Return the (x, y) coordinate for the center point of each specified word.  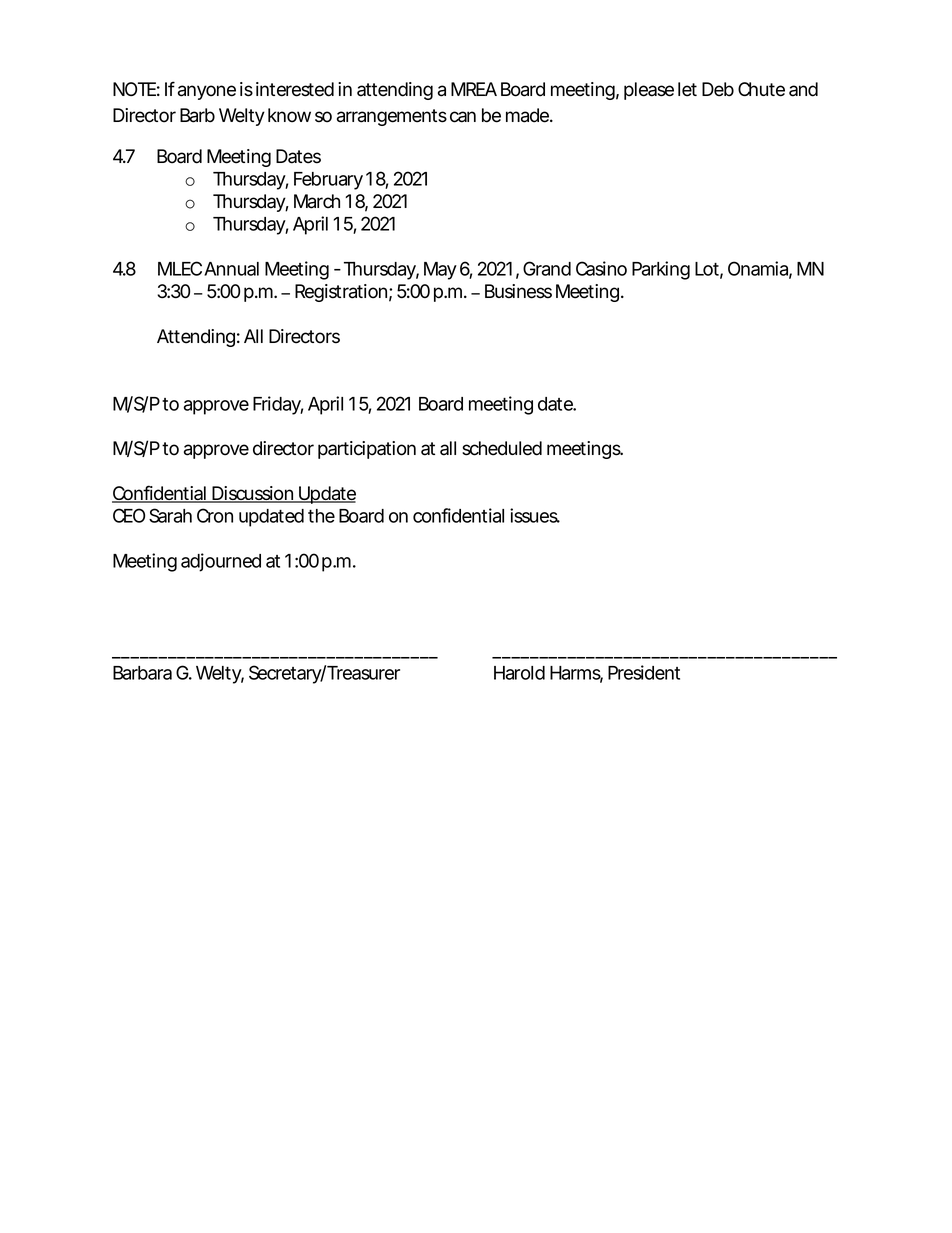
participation (367, 450)
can (463, 117)
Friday (277, 405)
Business (518, 291)
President (644, 672)
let (687, 89)
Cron (215, 515)
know (289, 115)
